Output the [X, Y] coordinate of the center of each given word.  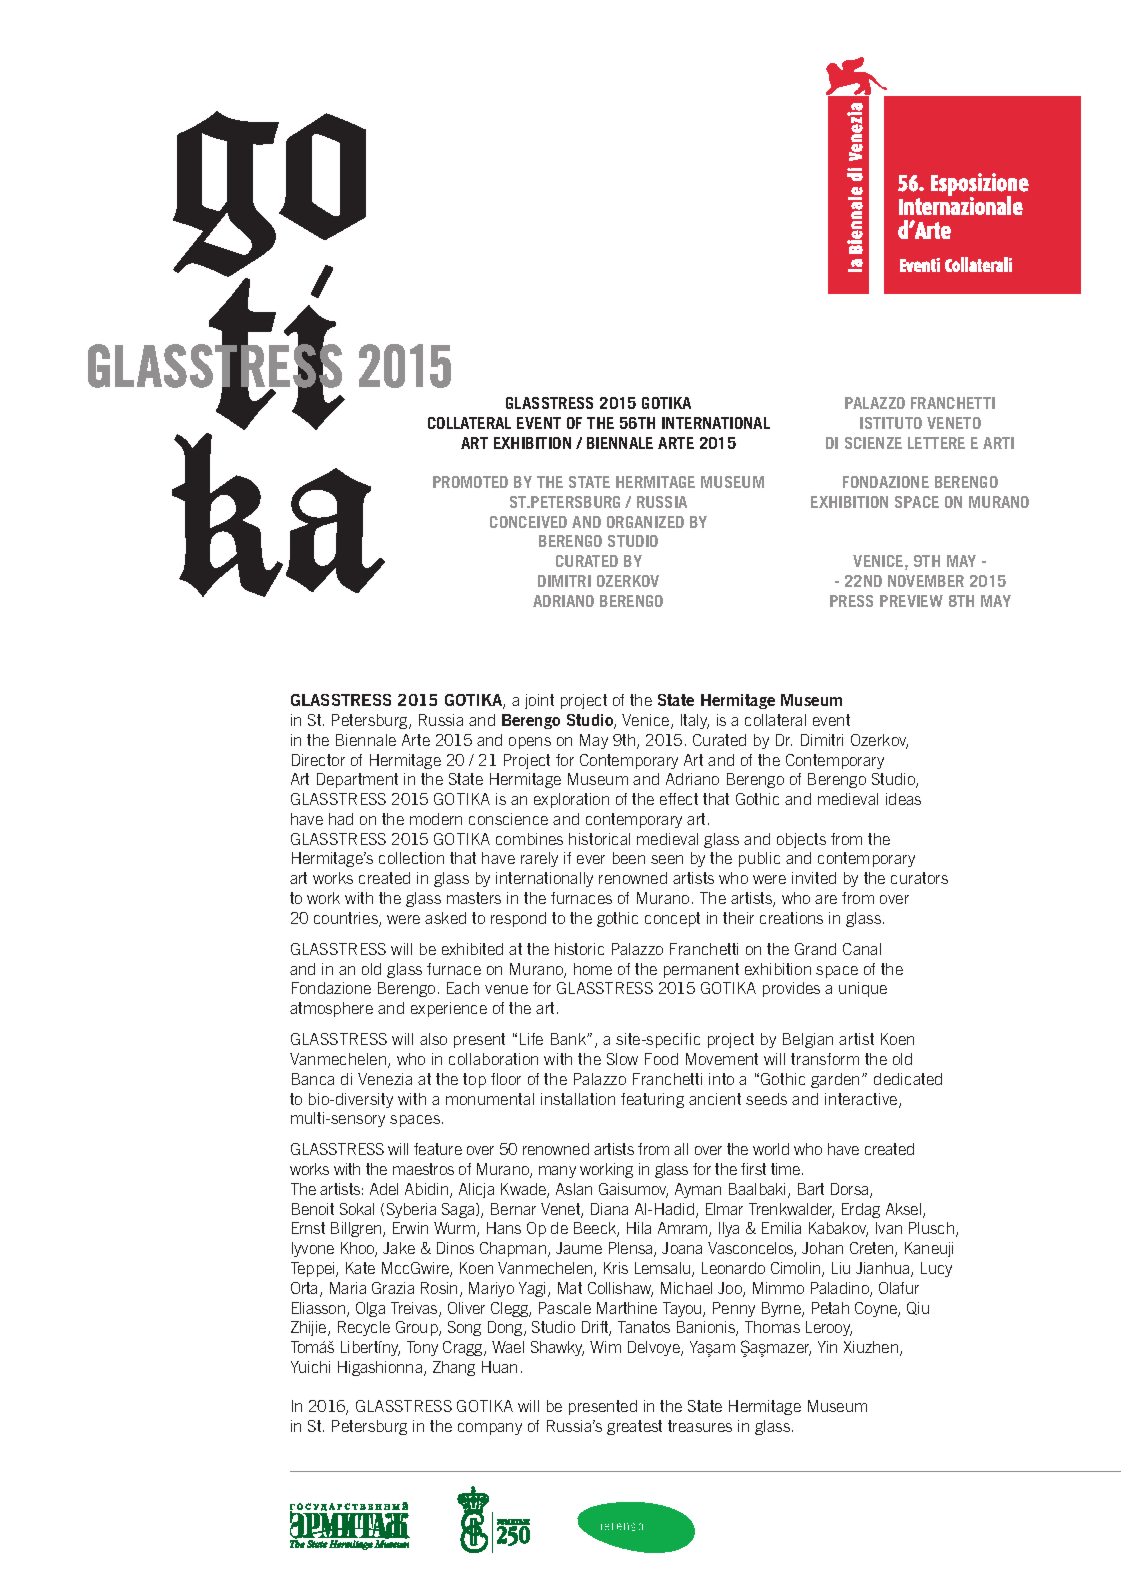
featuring [652, 1100]
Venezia [385, 1079]
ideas [903, 799]
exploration [571, 800]
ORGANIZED [645, 522]
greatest [634, 1427]
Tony [422, 1348]
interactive [862, 1100]
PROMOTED [470, 482]
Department [357, 780]
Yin [827, 1347]
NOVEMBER [926, 581]
